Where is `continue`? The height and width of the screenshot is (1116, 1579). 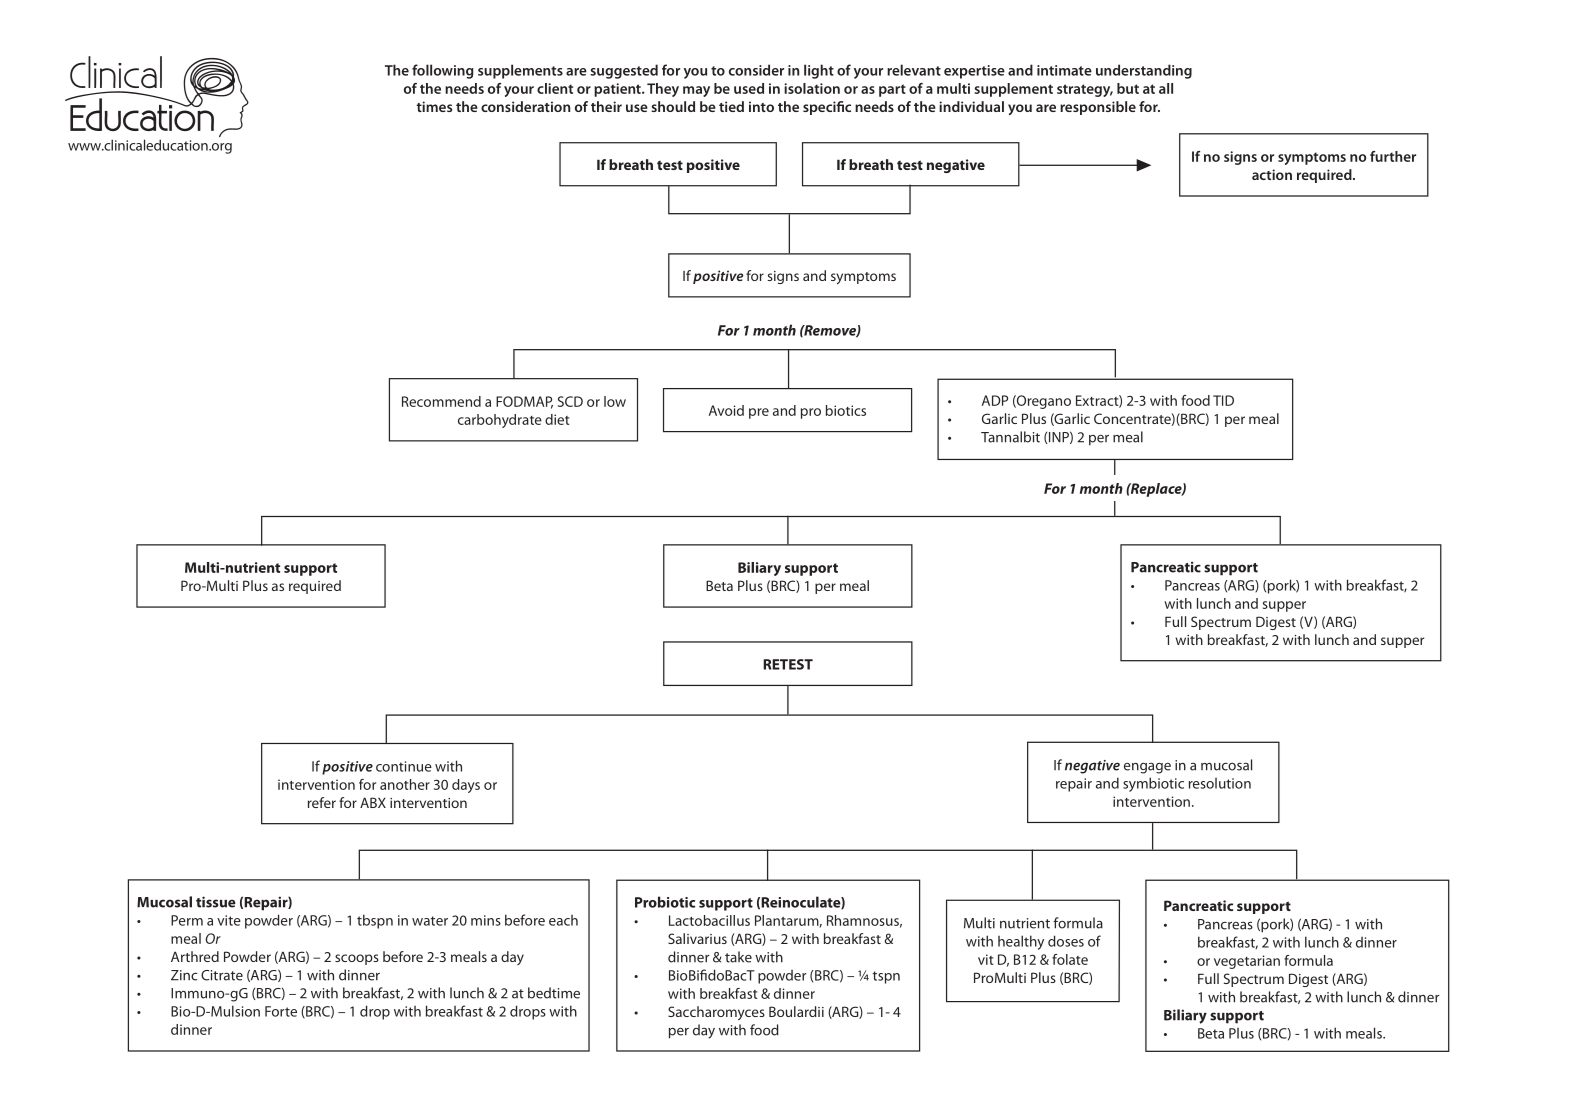
continue is located at coordinates (404, 766).
